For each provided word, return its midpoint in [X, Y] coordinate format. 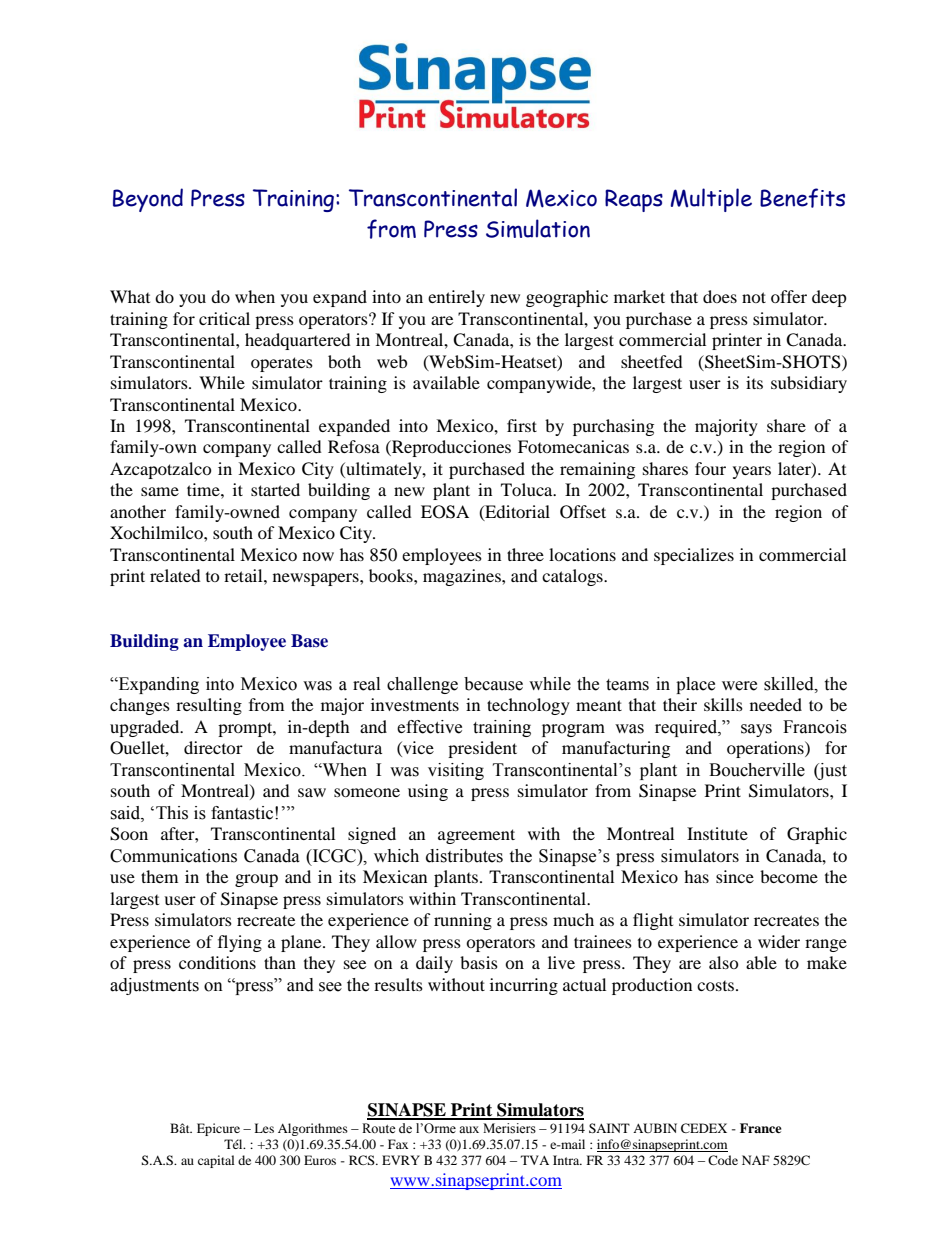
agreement [476, 836]
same [160, 491]
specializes [694, 556]
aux [469, 1129]
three [525, 554]
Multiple [711, 200]
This [172, 813]
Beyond [148, 200]
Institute [717, 833]
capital [216, 1161]
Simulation [538, 228]
